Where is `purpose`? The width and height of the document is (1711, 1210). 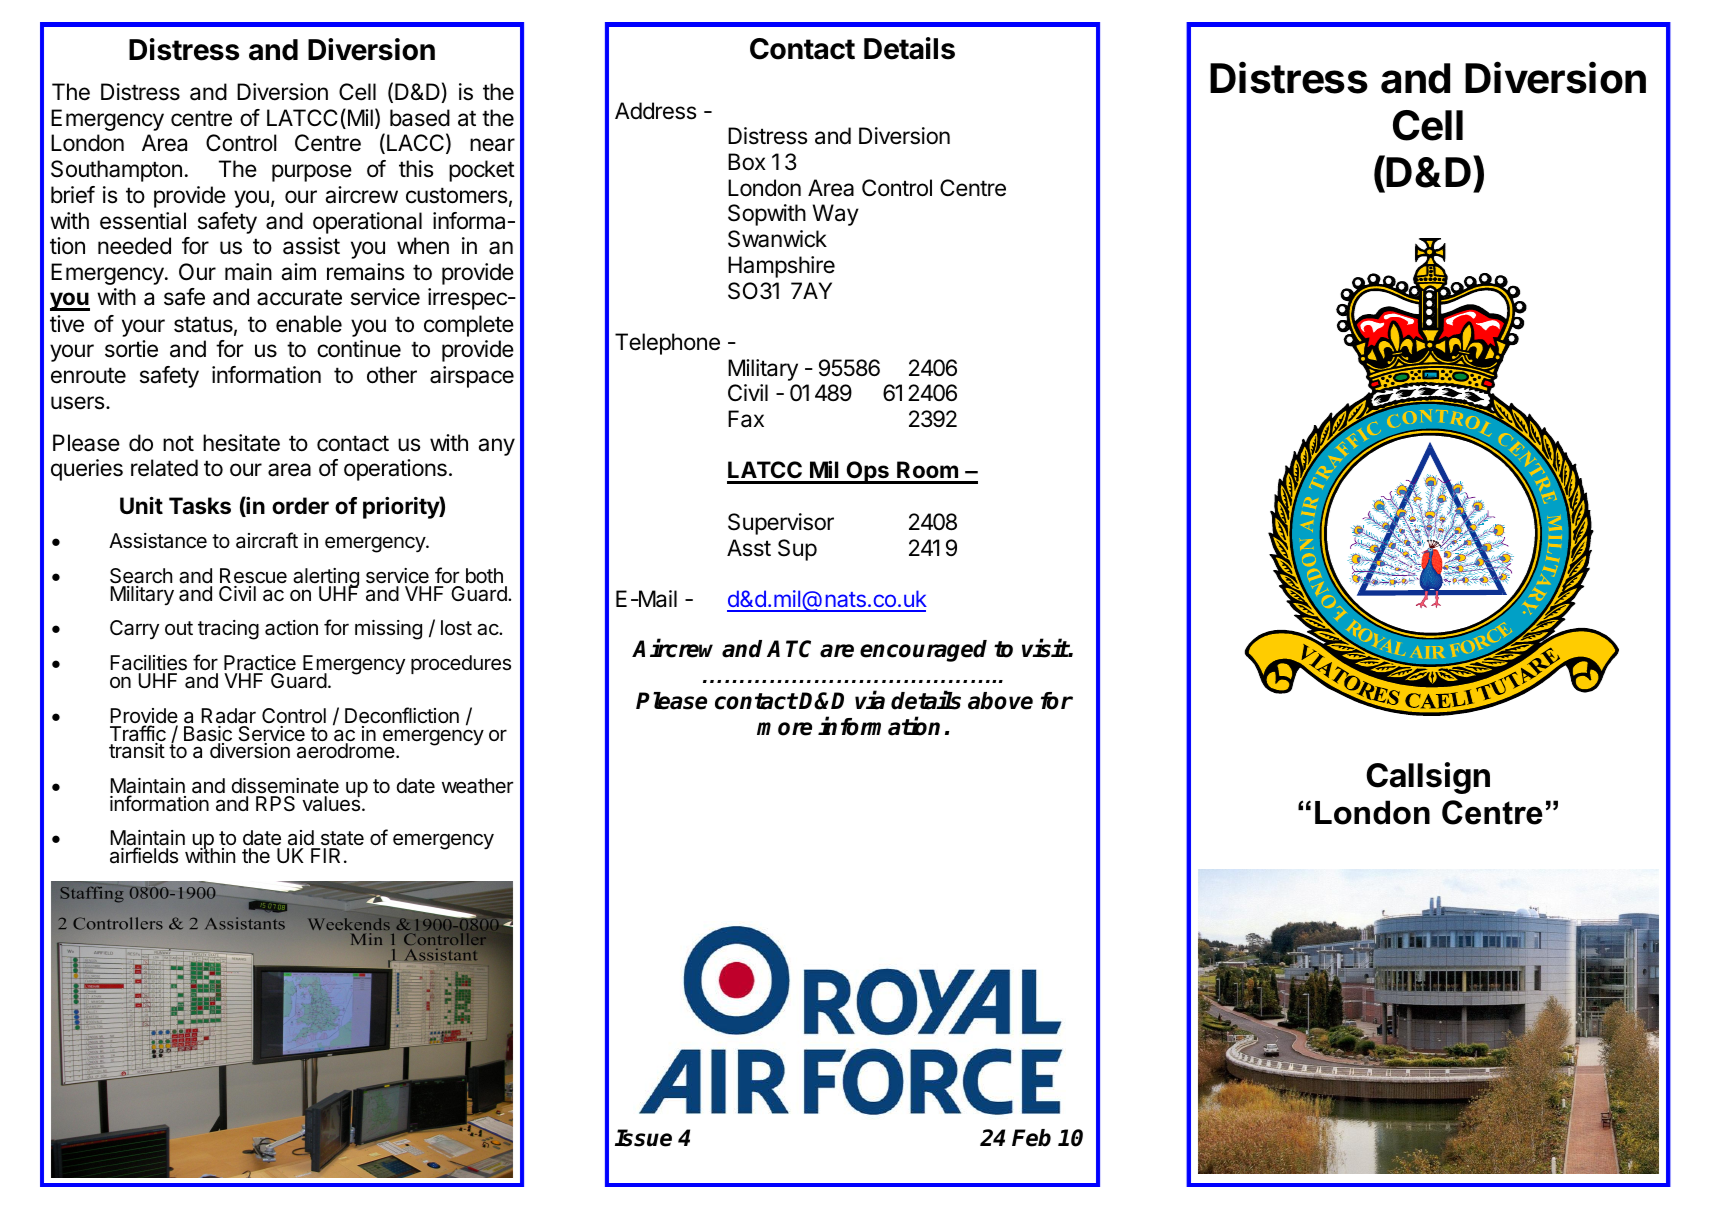
purpose is located at coordinates (312, 173).
